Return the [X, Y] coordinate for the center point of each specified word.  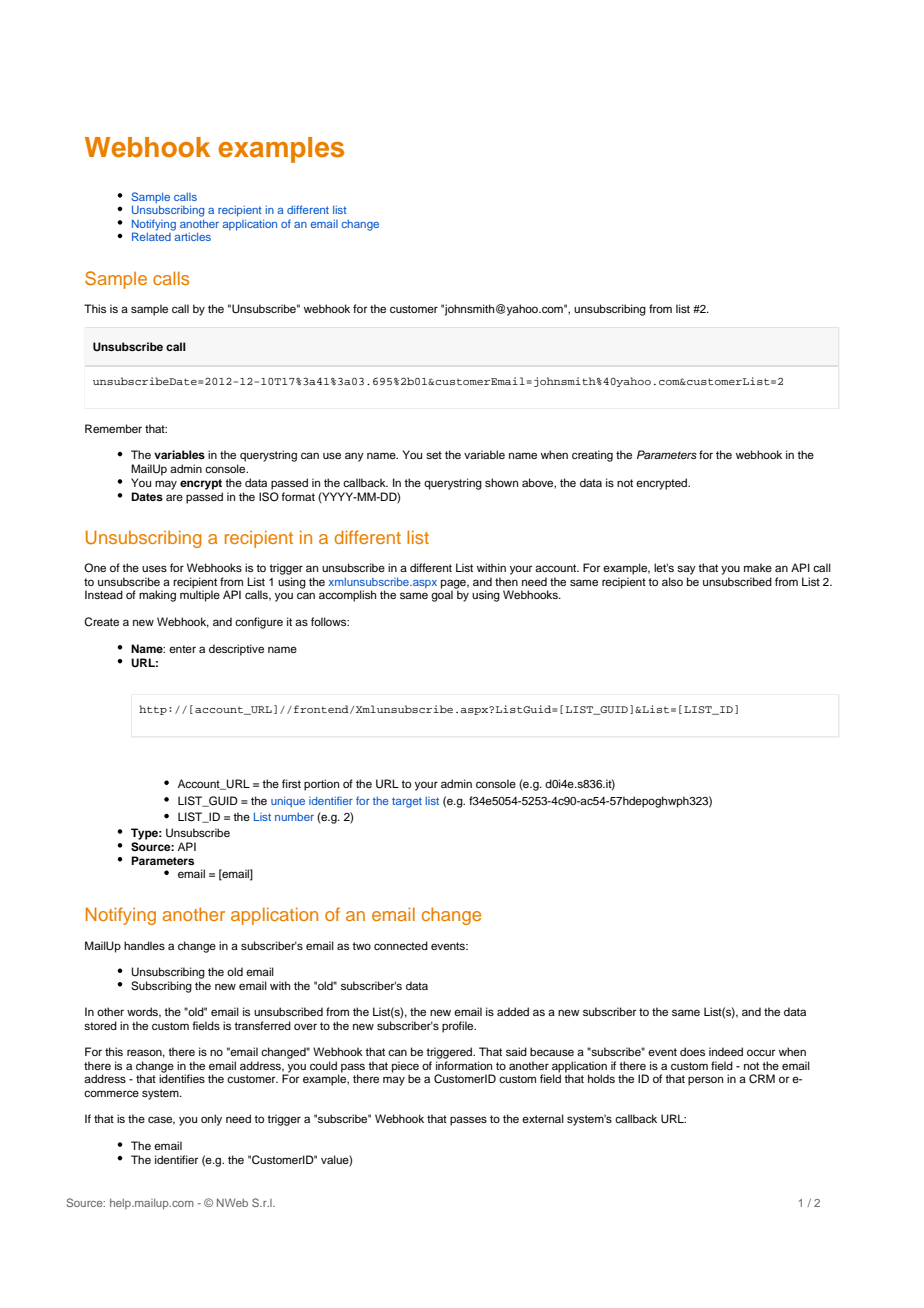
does [692, 1051]
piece [405, 1068]
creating [592, 456]
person [705, 1081]
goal [442, 595]
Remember [113, 428]
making [157, 596]
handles [144, 945]
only [211, 1120]
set [434, 455]
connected [401, 945]
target [407, 802]
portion [321, 785]
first [291, 783]
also [672, 581]
